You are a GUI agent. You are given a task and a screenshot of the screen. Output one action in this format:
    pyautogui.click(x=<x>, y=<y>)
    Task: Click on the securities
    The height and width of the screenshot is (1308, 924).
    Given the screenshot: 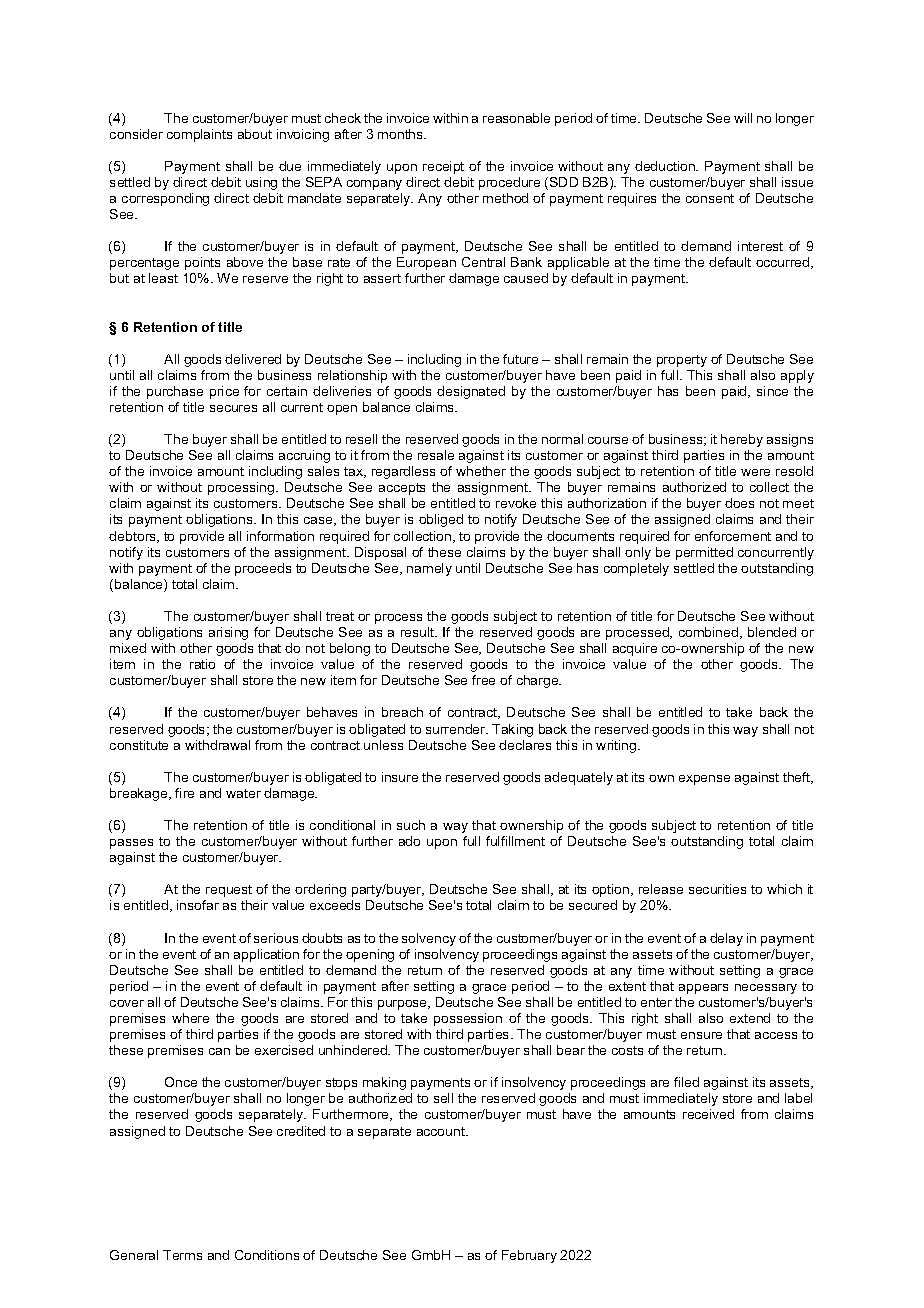 What is the action you would take?
    pyautogui.click(x=717, y=889)
